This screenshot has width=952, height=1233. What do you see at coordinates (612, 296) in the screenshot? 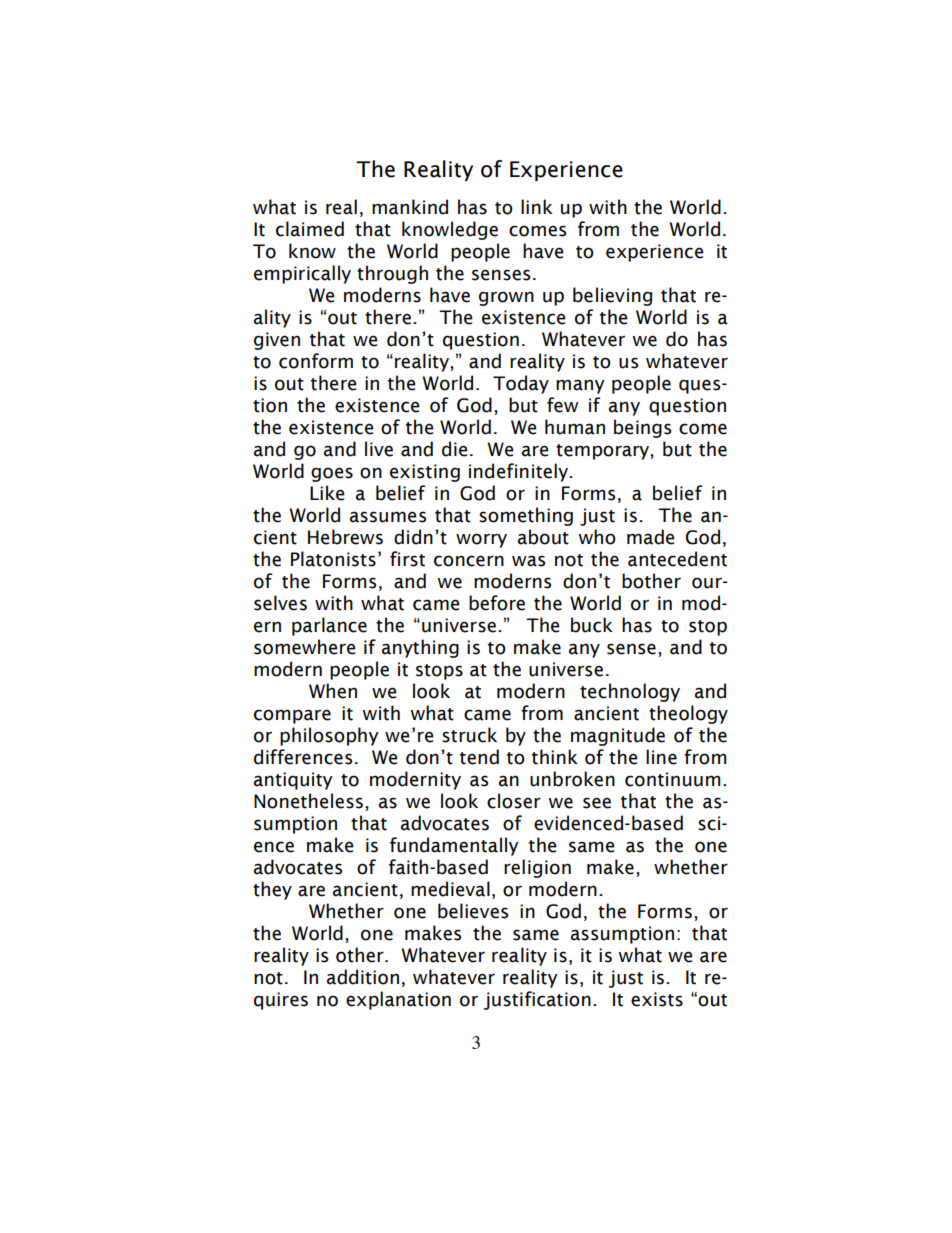
I see `believing` at bounding box center [612, 296].
